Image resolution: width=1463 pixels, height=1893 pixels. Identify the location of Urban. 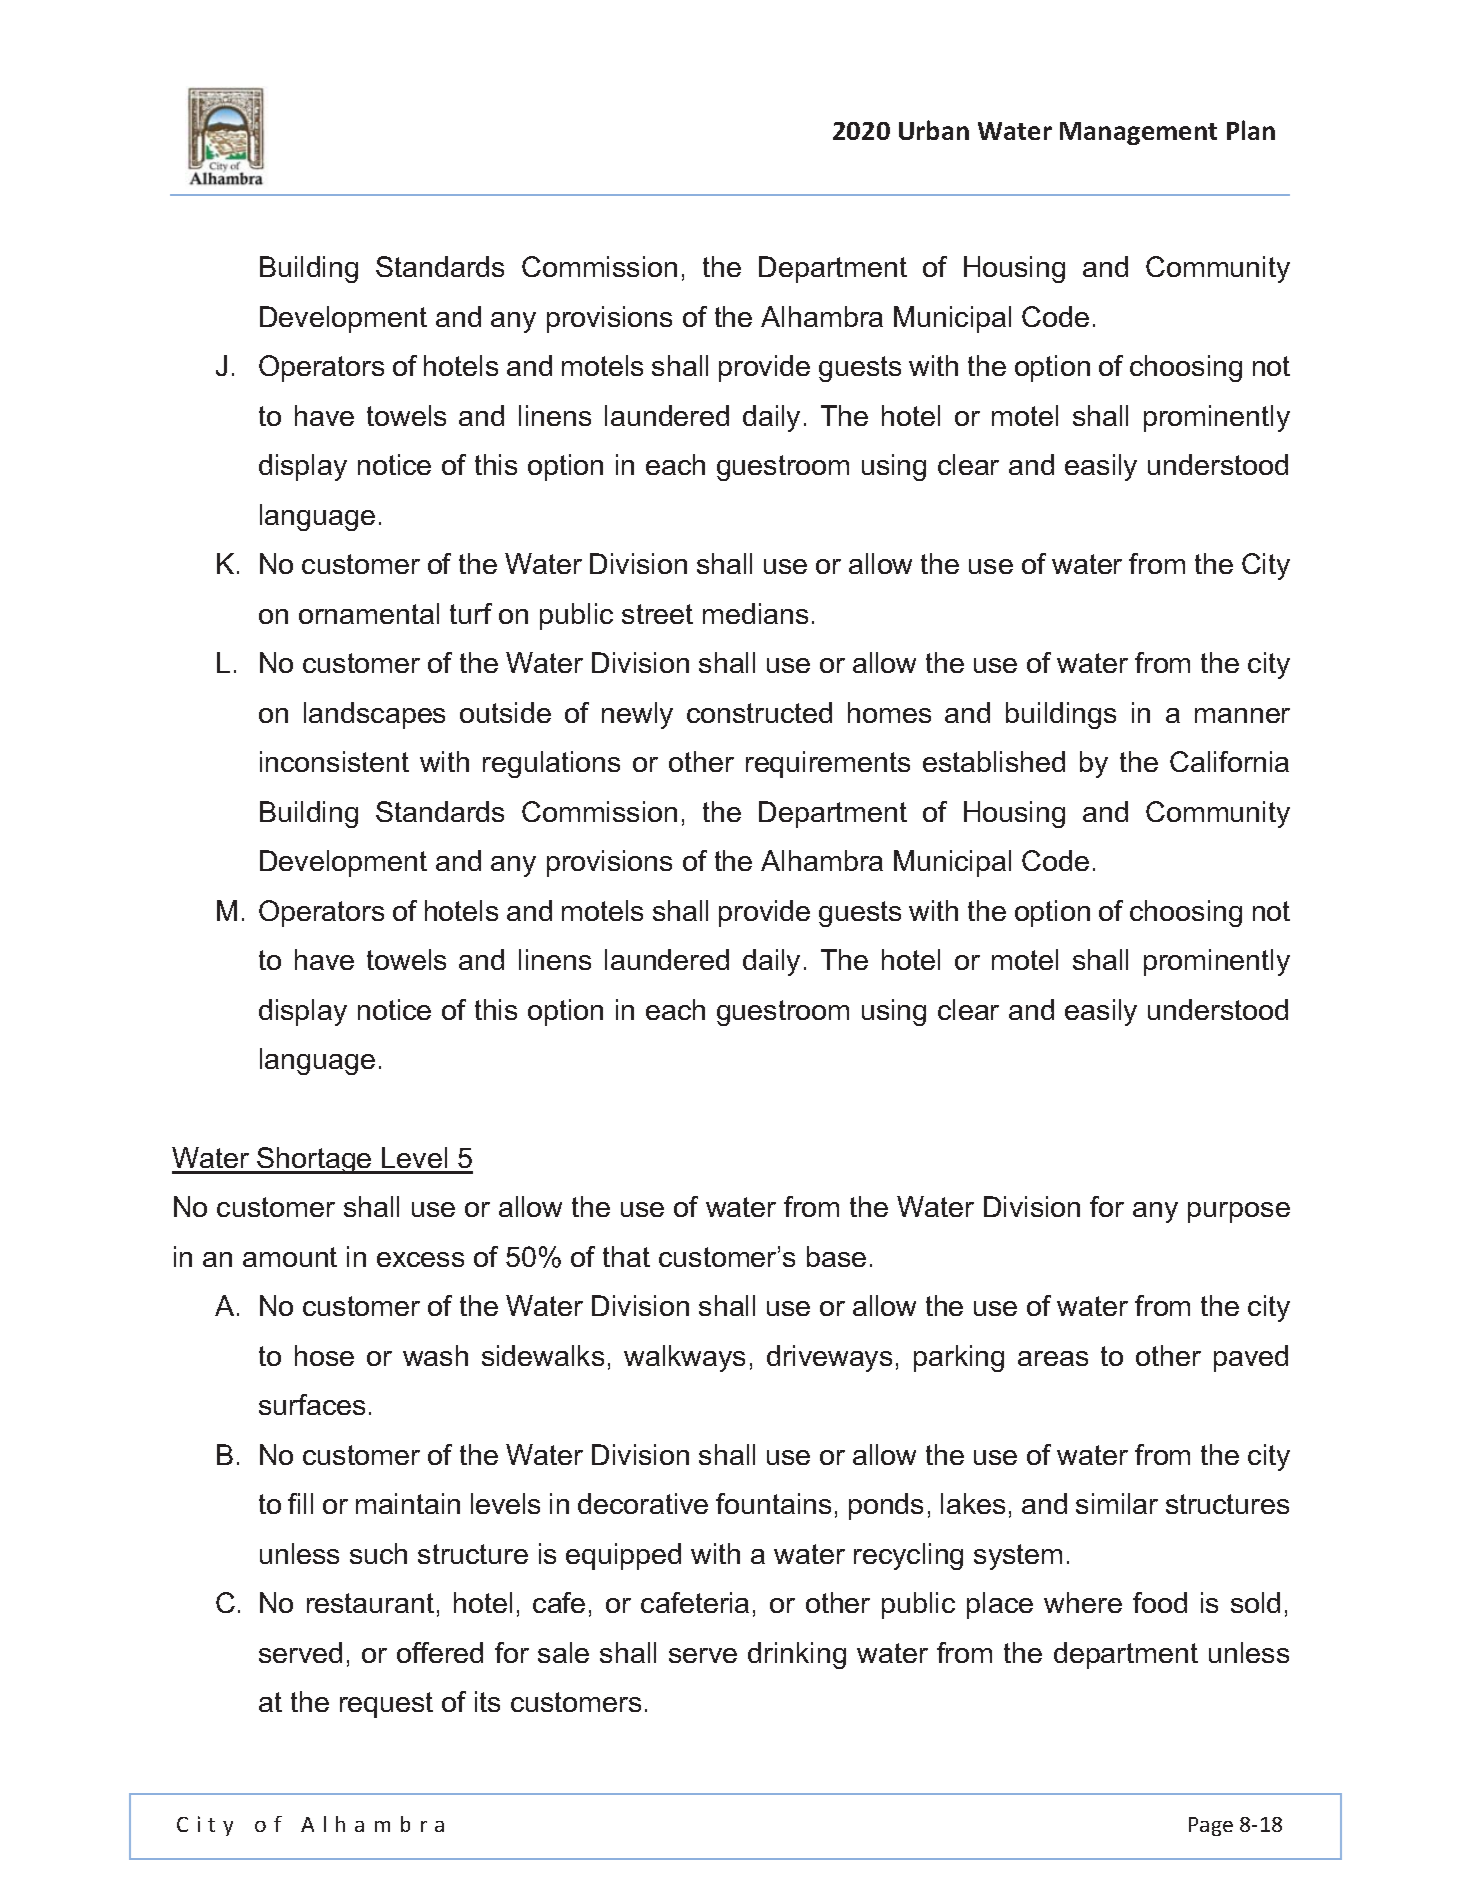
(934, 130).
